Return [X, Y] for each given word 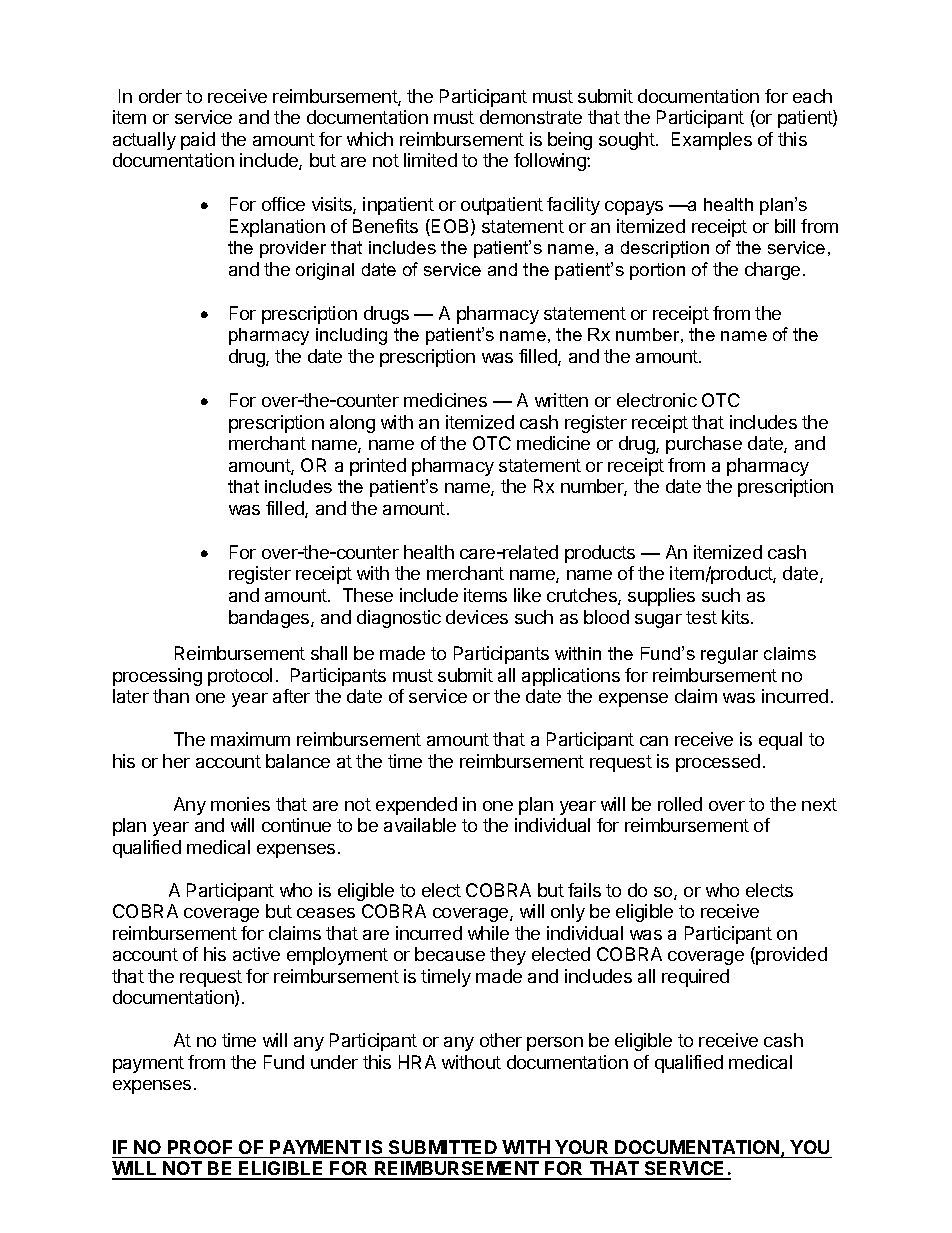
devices [477, 617]
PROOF [200, 1147]
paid [198, 141]
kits [737, 617]
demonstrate [531, 117]
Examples [712, 141]
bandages [270, 619]
